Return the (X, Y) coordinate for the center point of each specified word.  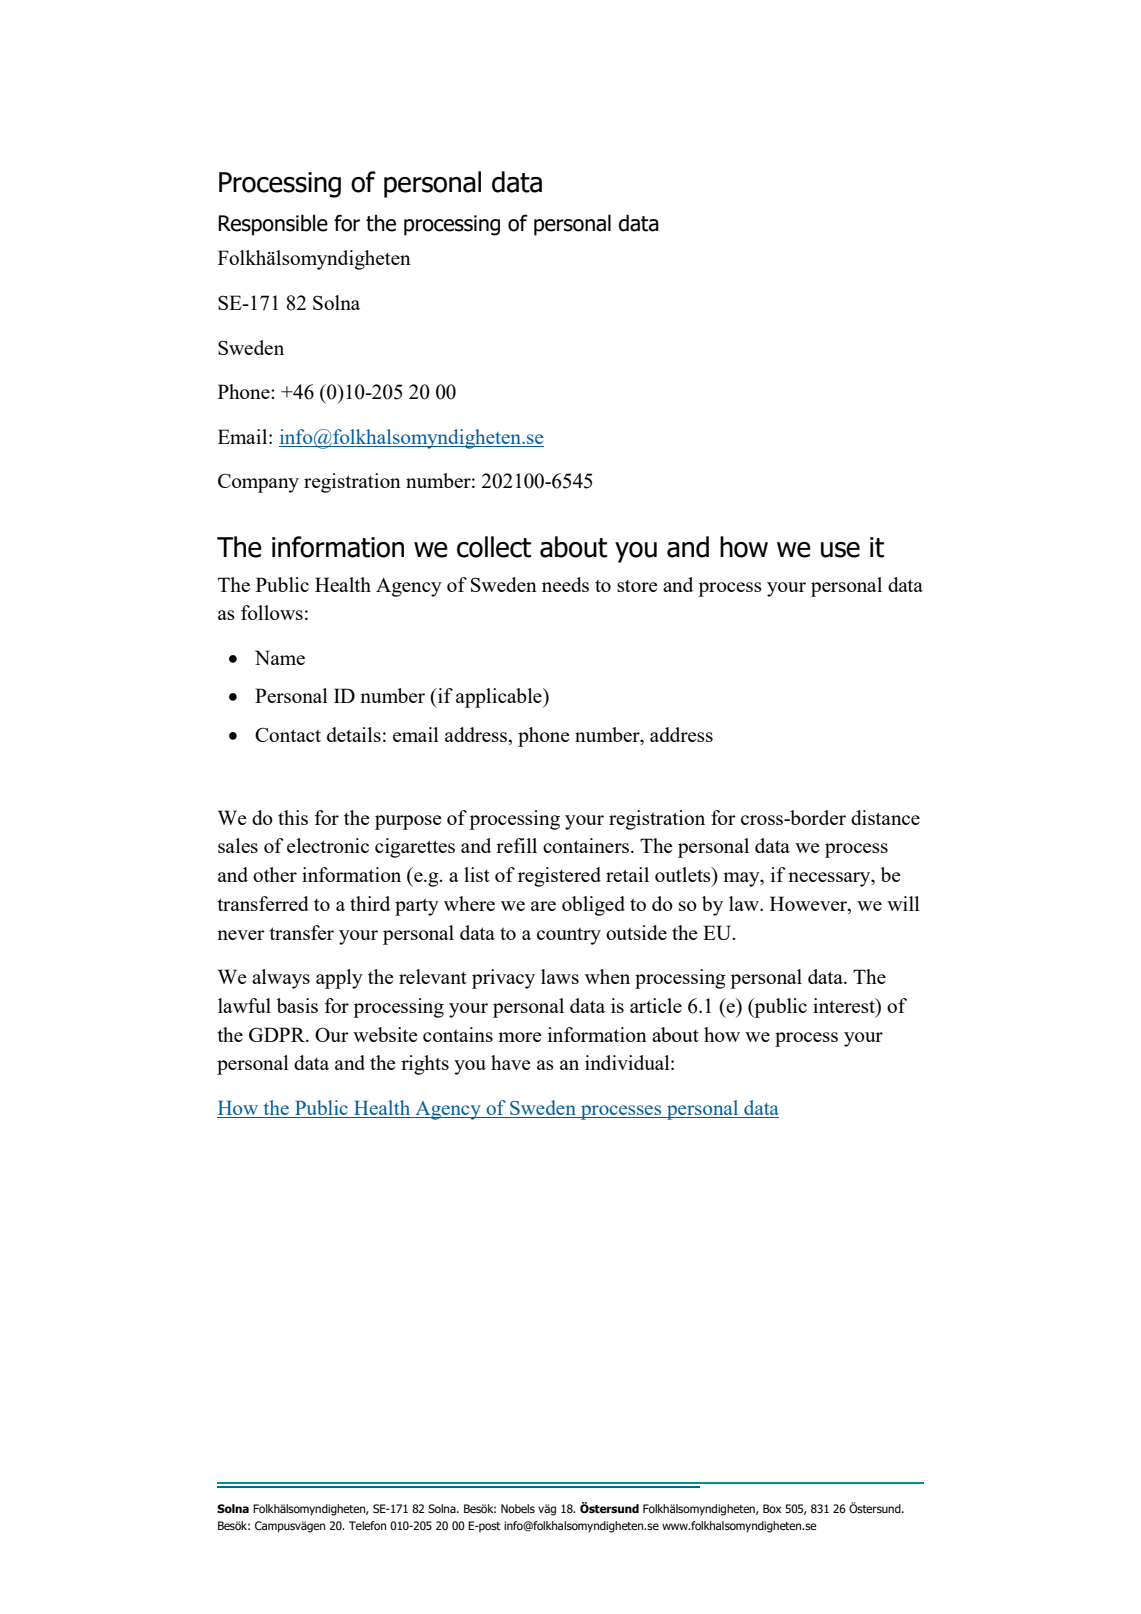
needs (565, 584)
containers (586, 845)
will (903, 903)
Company (258, 483)
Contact (288, 735)
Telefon (367, 1525)
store (637, 586)
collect (494, 547)
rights (425, 1065)
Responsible (273, 225)
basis (297, 1005)
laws (560, 976)
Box (772, 1508)
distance (885, 817)
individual (628, 1062)
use (840, 550)
